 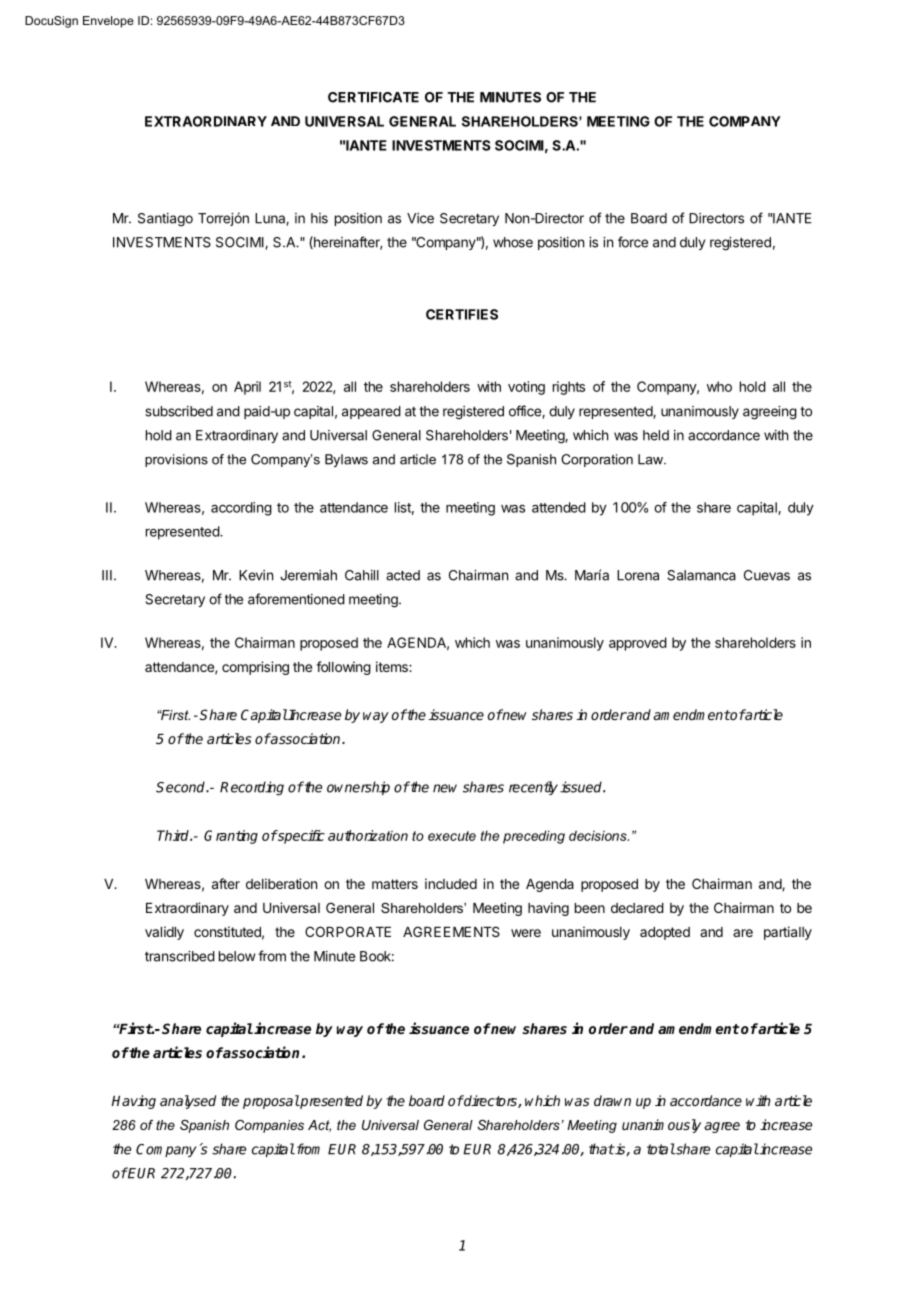 What do you see at coordinates (403, 575) in the image?
I see `acted` at bounding box center [403, 575].
